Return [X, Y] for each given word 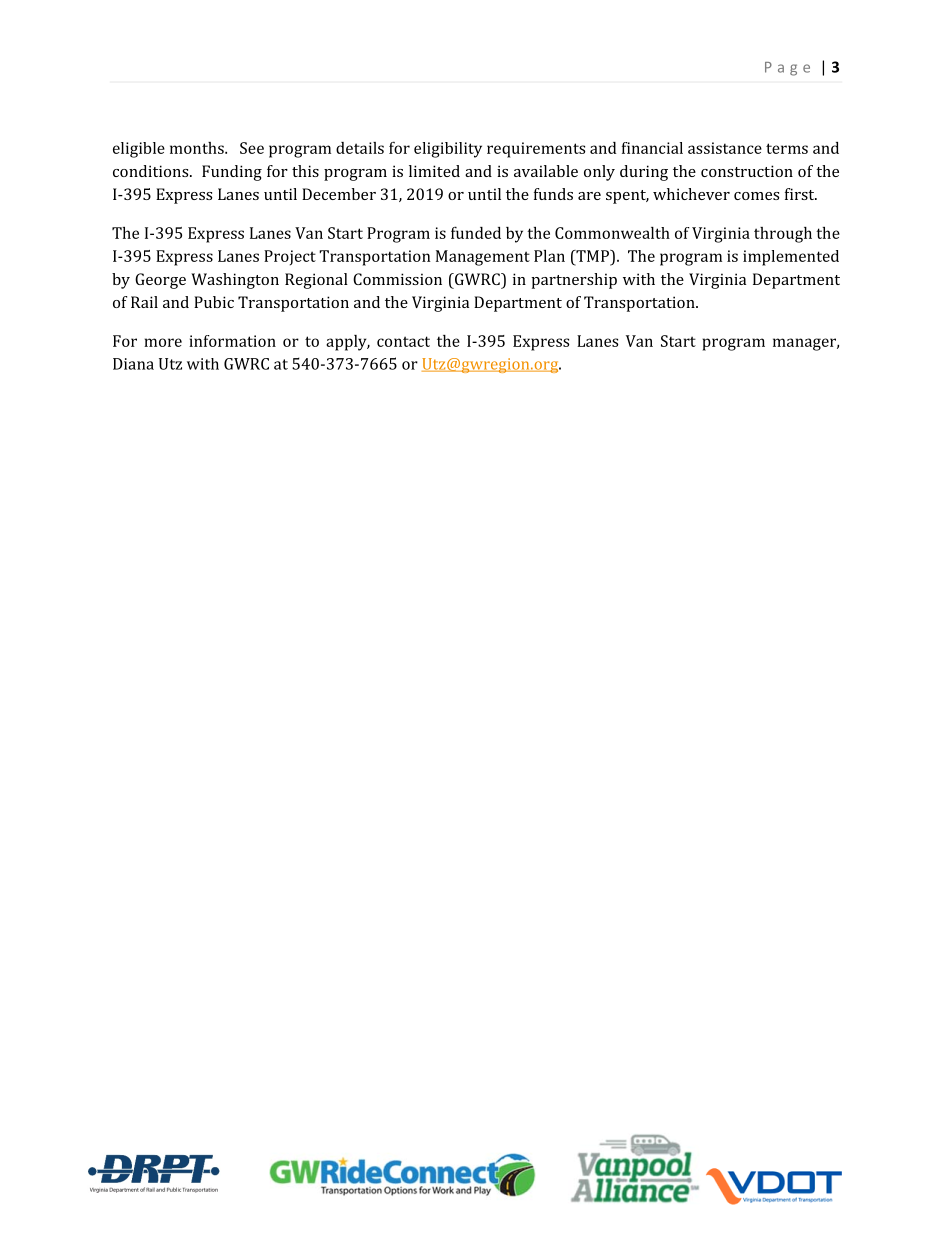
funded [476, 232]
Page [787, 69]
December [339, 194]
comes [756, 196]
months [198, 148]
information [232, 341]
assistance [725, 148]
